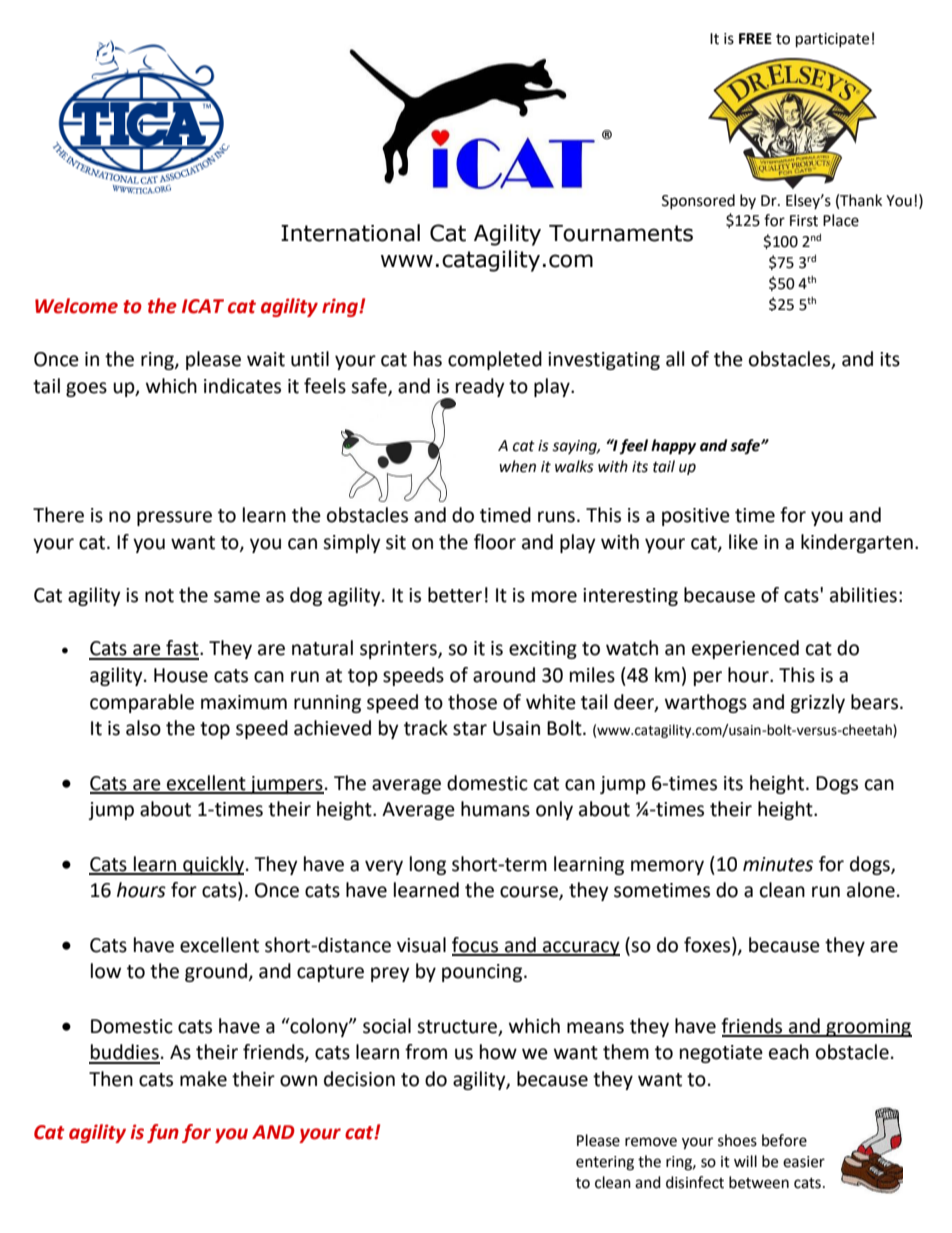 The image size is (952, 1233). I want to click on minutes, so click(778, 864).
